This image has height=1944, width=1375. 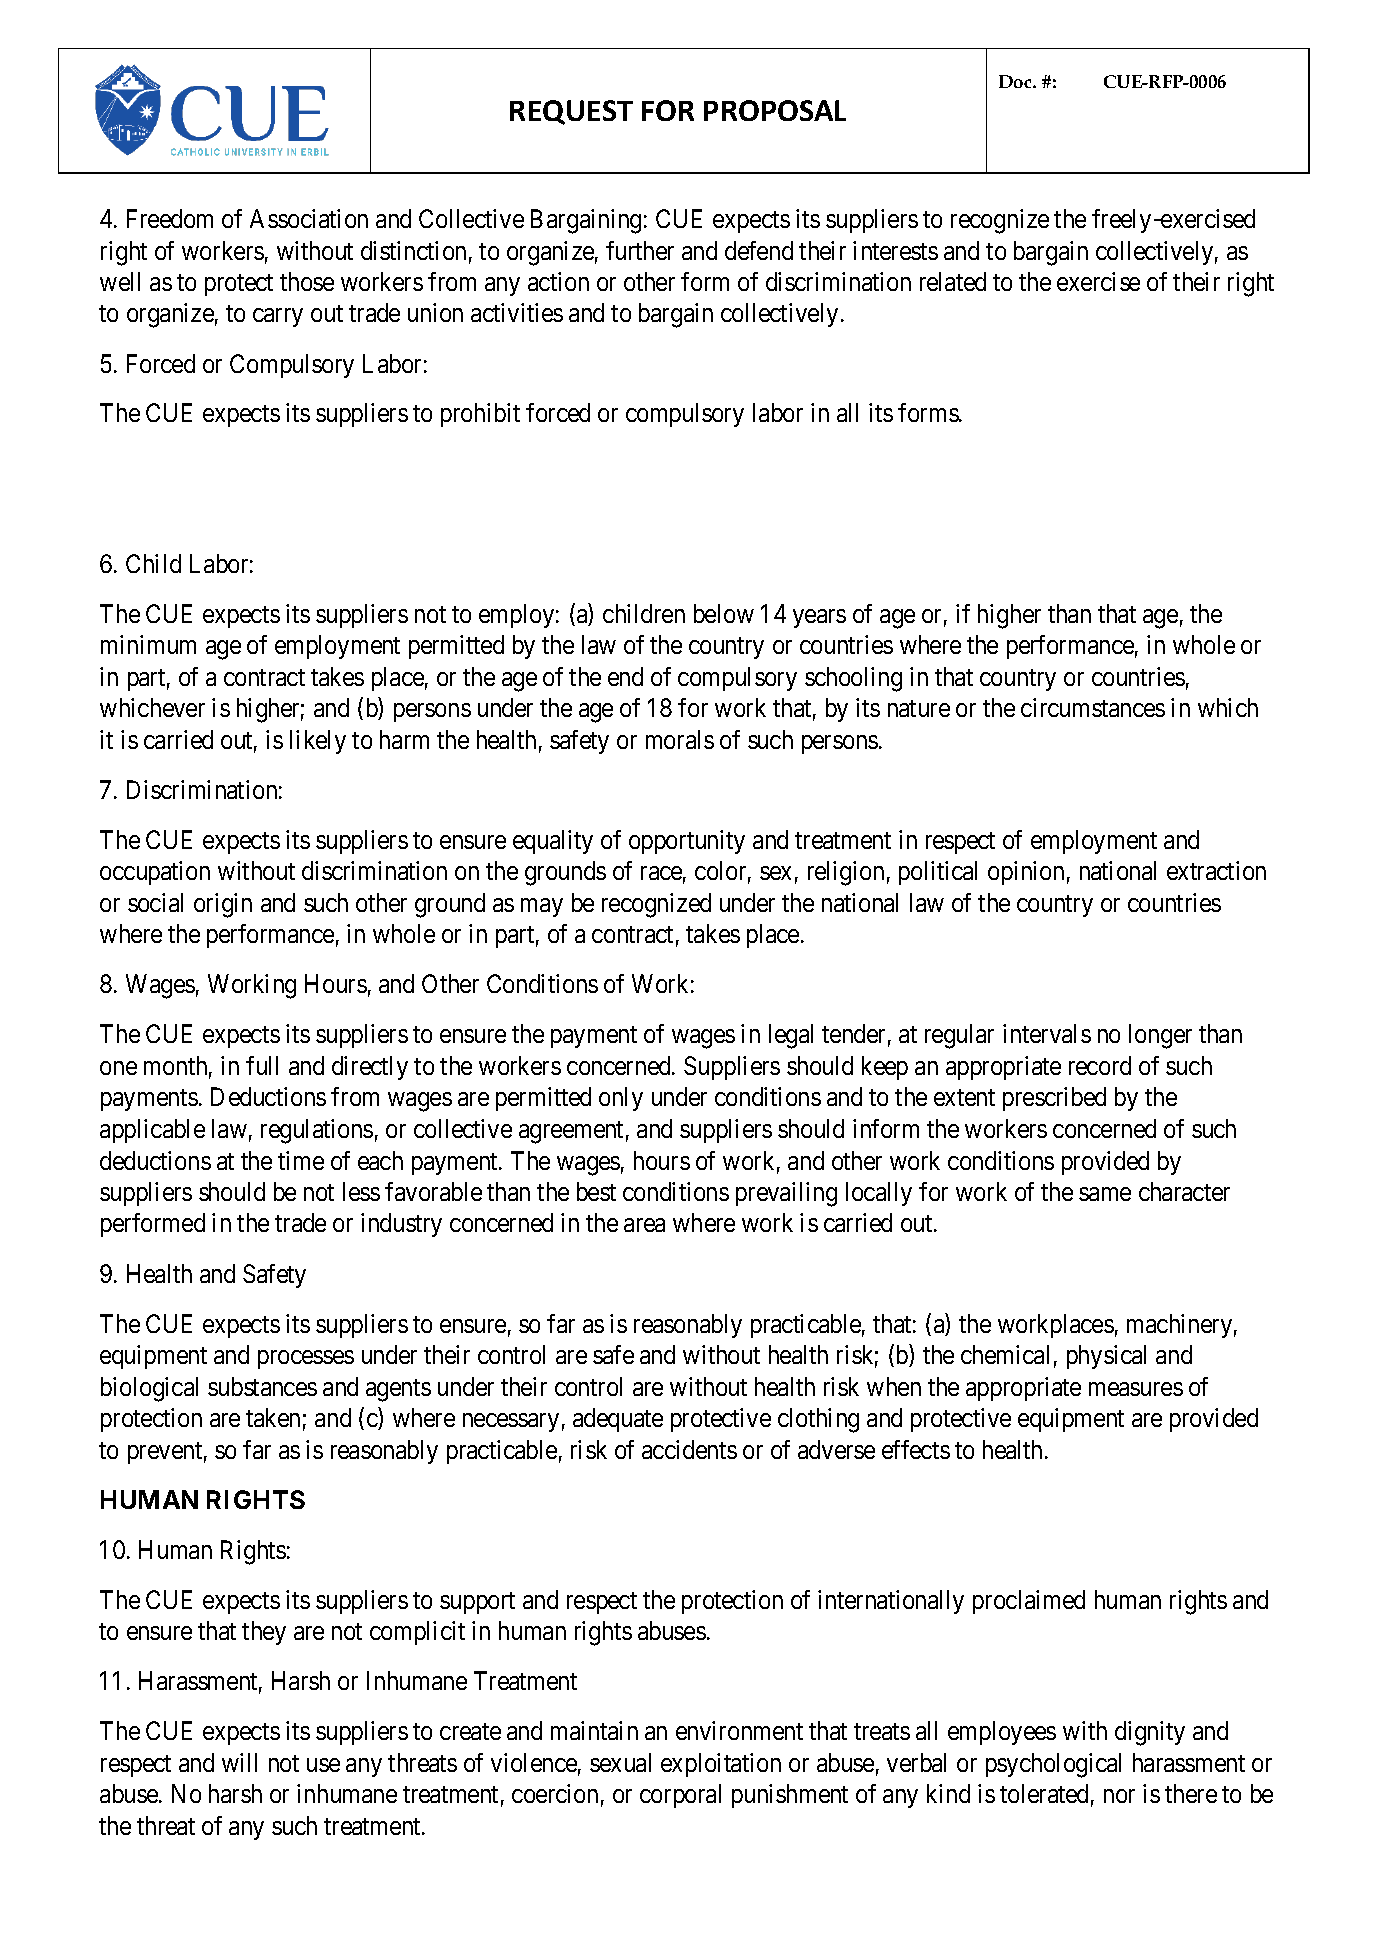 What do you see at coordinates (1026, 873) in the image?
I see `opinion` at bounding box center [1026, 873].
